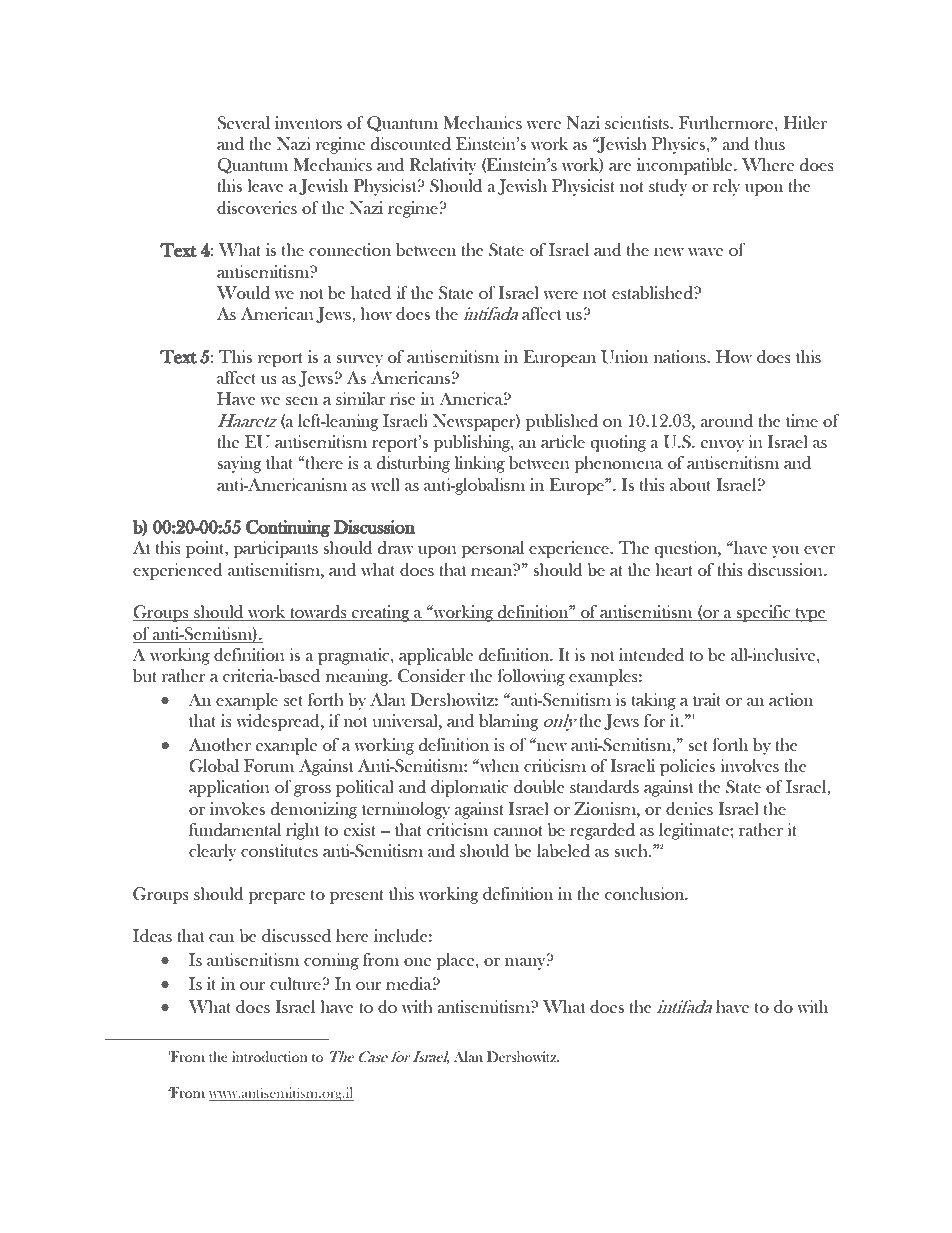  Describe the element at coordinates (689, 809) in the image. I see `denies` at that location.
